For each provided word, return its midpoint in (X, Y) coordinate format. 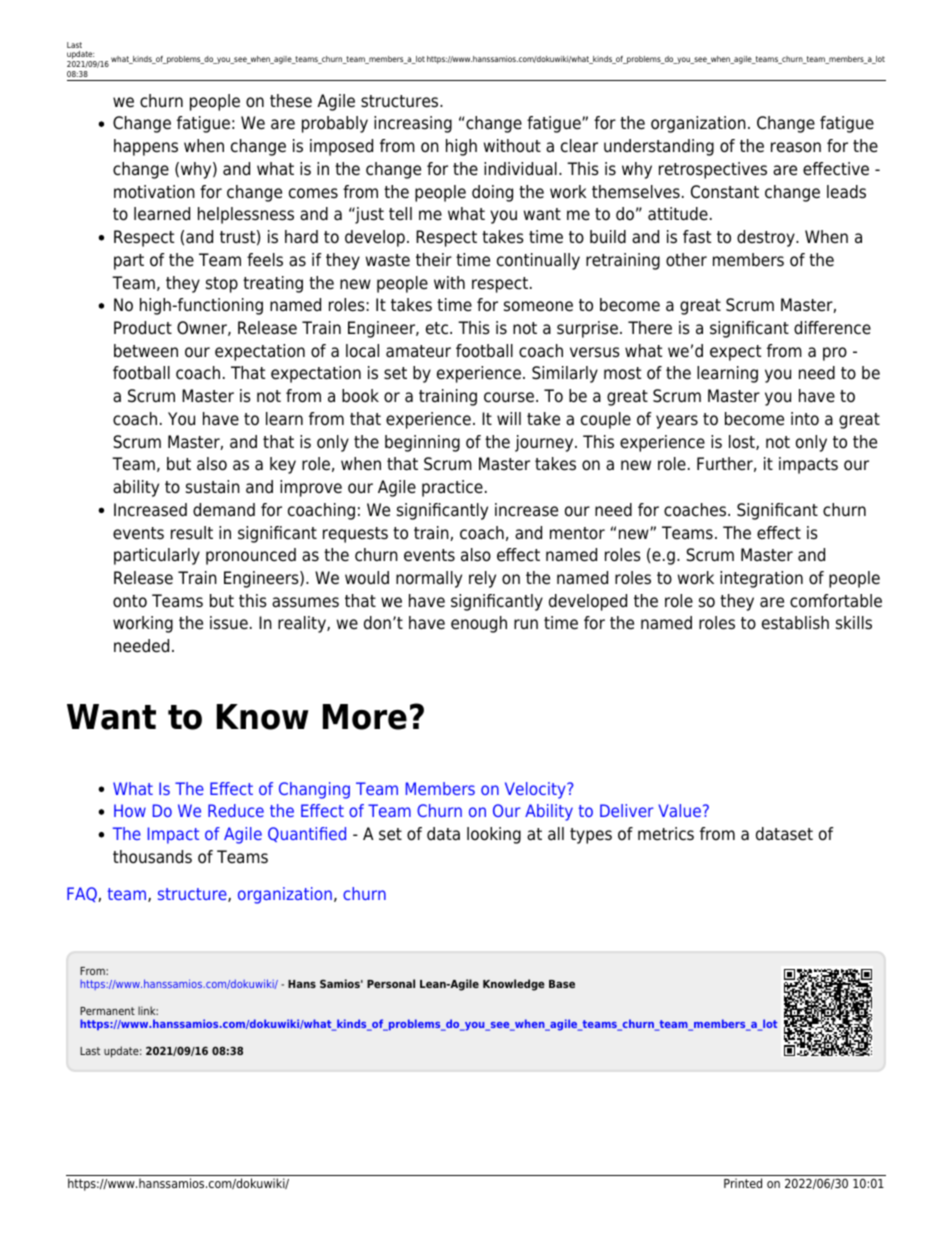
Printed (743, 1183)
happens (146, 147)
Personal (391, 983)
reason (796, 147)
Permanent (107, 1011)
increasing (413, 124)
